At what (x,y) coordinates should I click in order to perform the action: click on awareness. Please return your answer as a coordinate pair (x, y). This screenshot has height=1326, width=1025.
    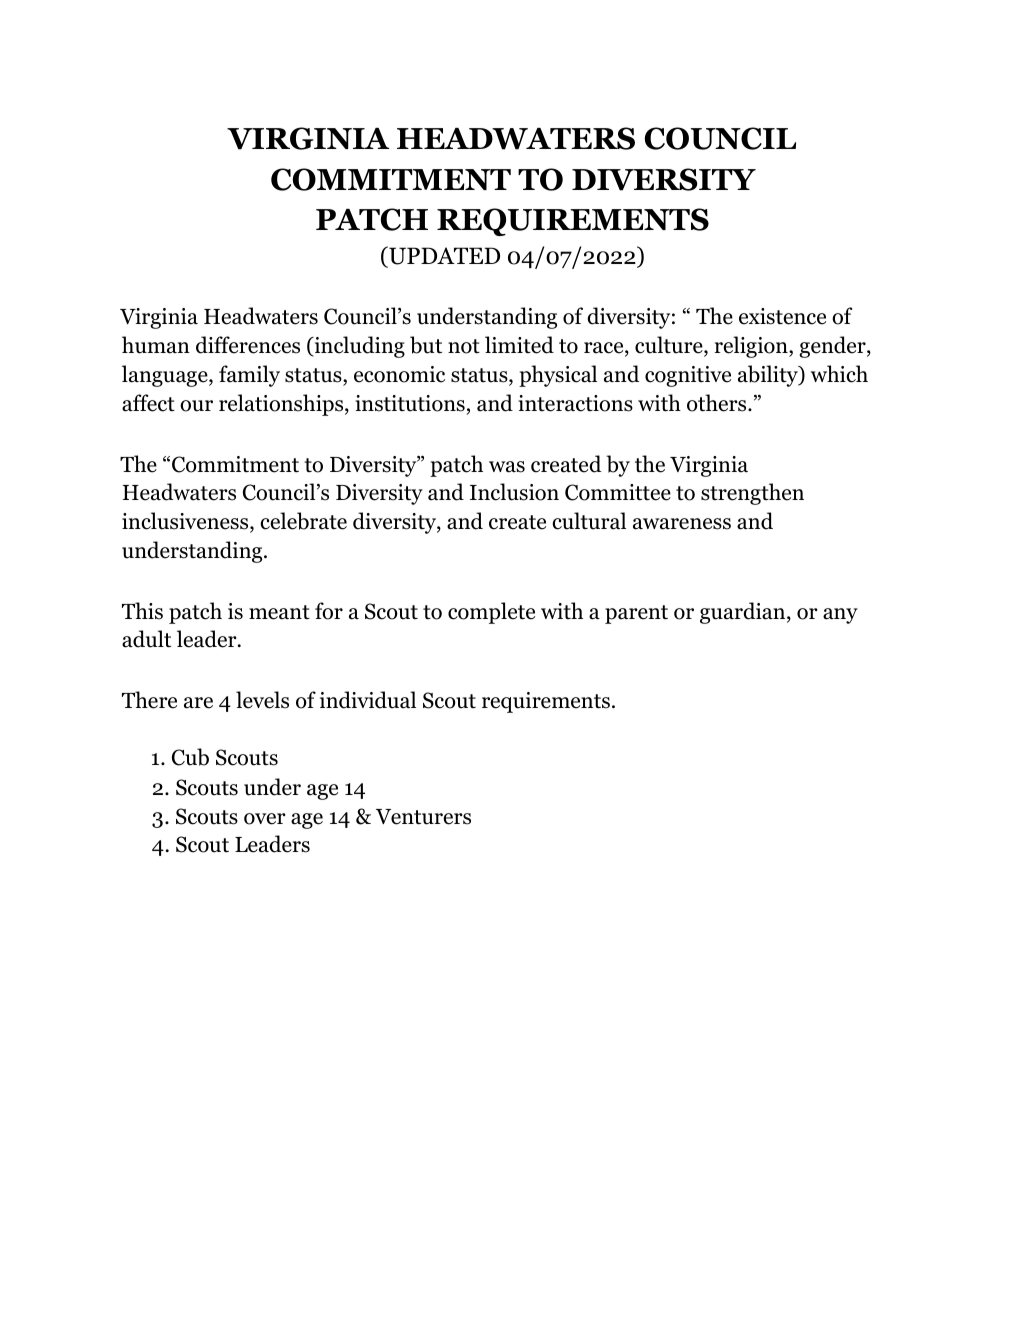
    Looking at the image, I should click on (682, 524).
